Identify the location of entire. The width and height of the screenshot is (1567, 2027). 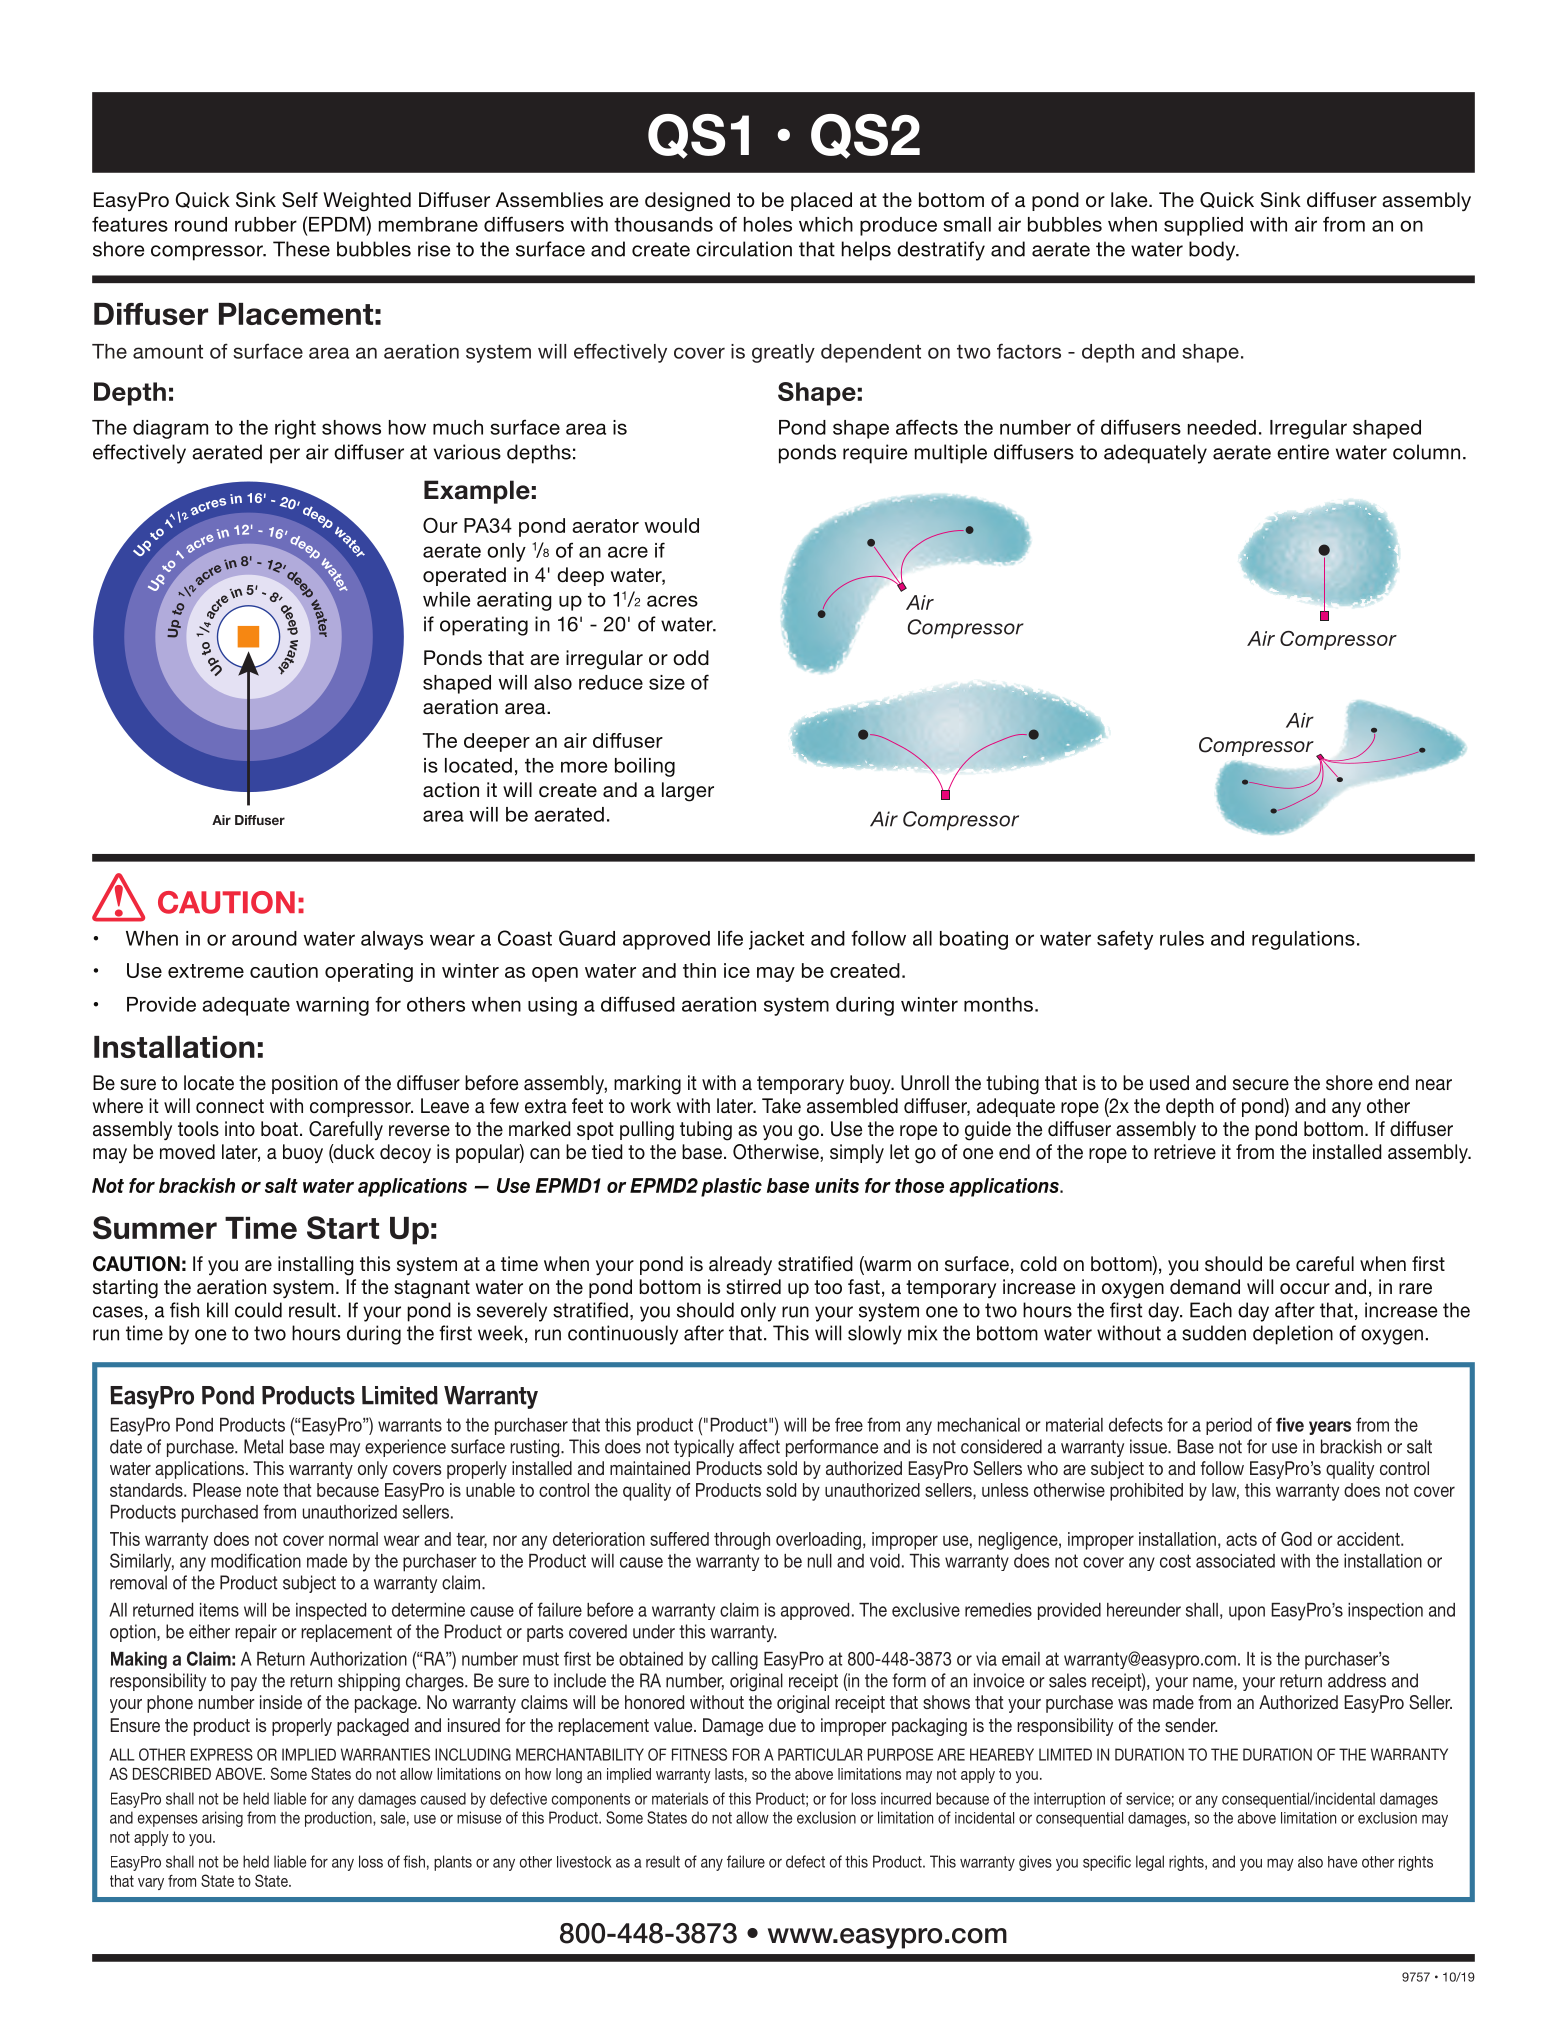
(1303, 452).
